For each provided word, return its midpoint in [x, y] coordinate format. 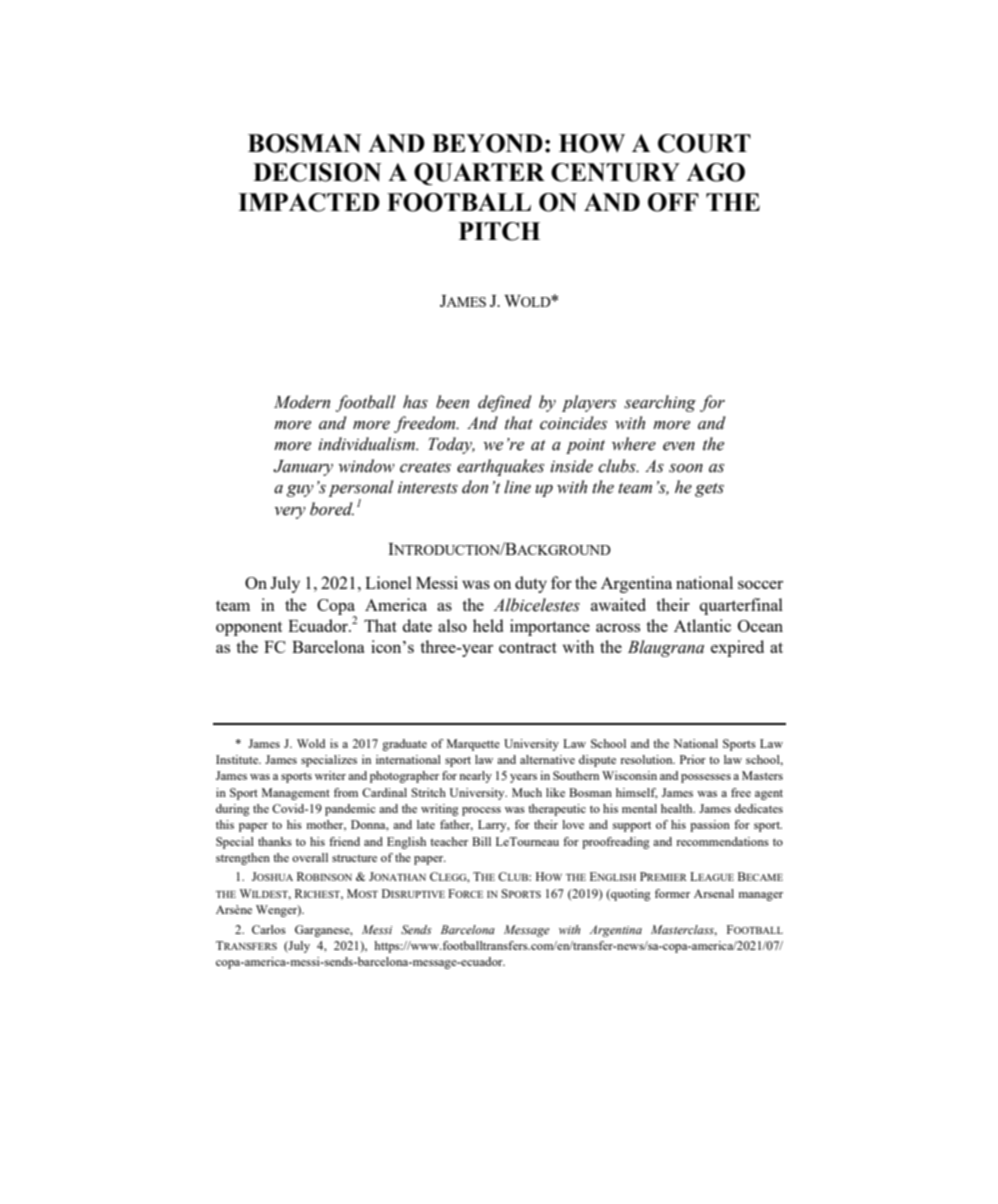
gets [709, 490]
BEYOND [487, 143]
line [517, 487]
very [290, 513]
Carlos [269, 929]
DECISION [317, 172]
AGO [715, 172]
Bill [481, 841]
